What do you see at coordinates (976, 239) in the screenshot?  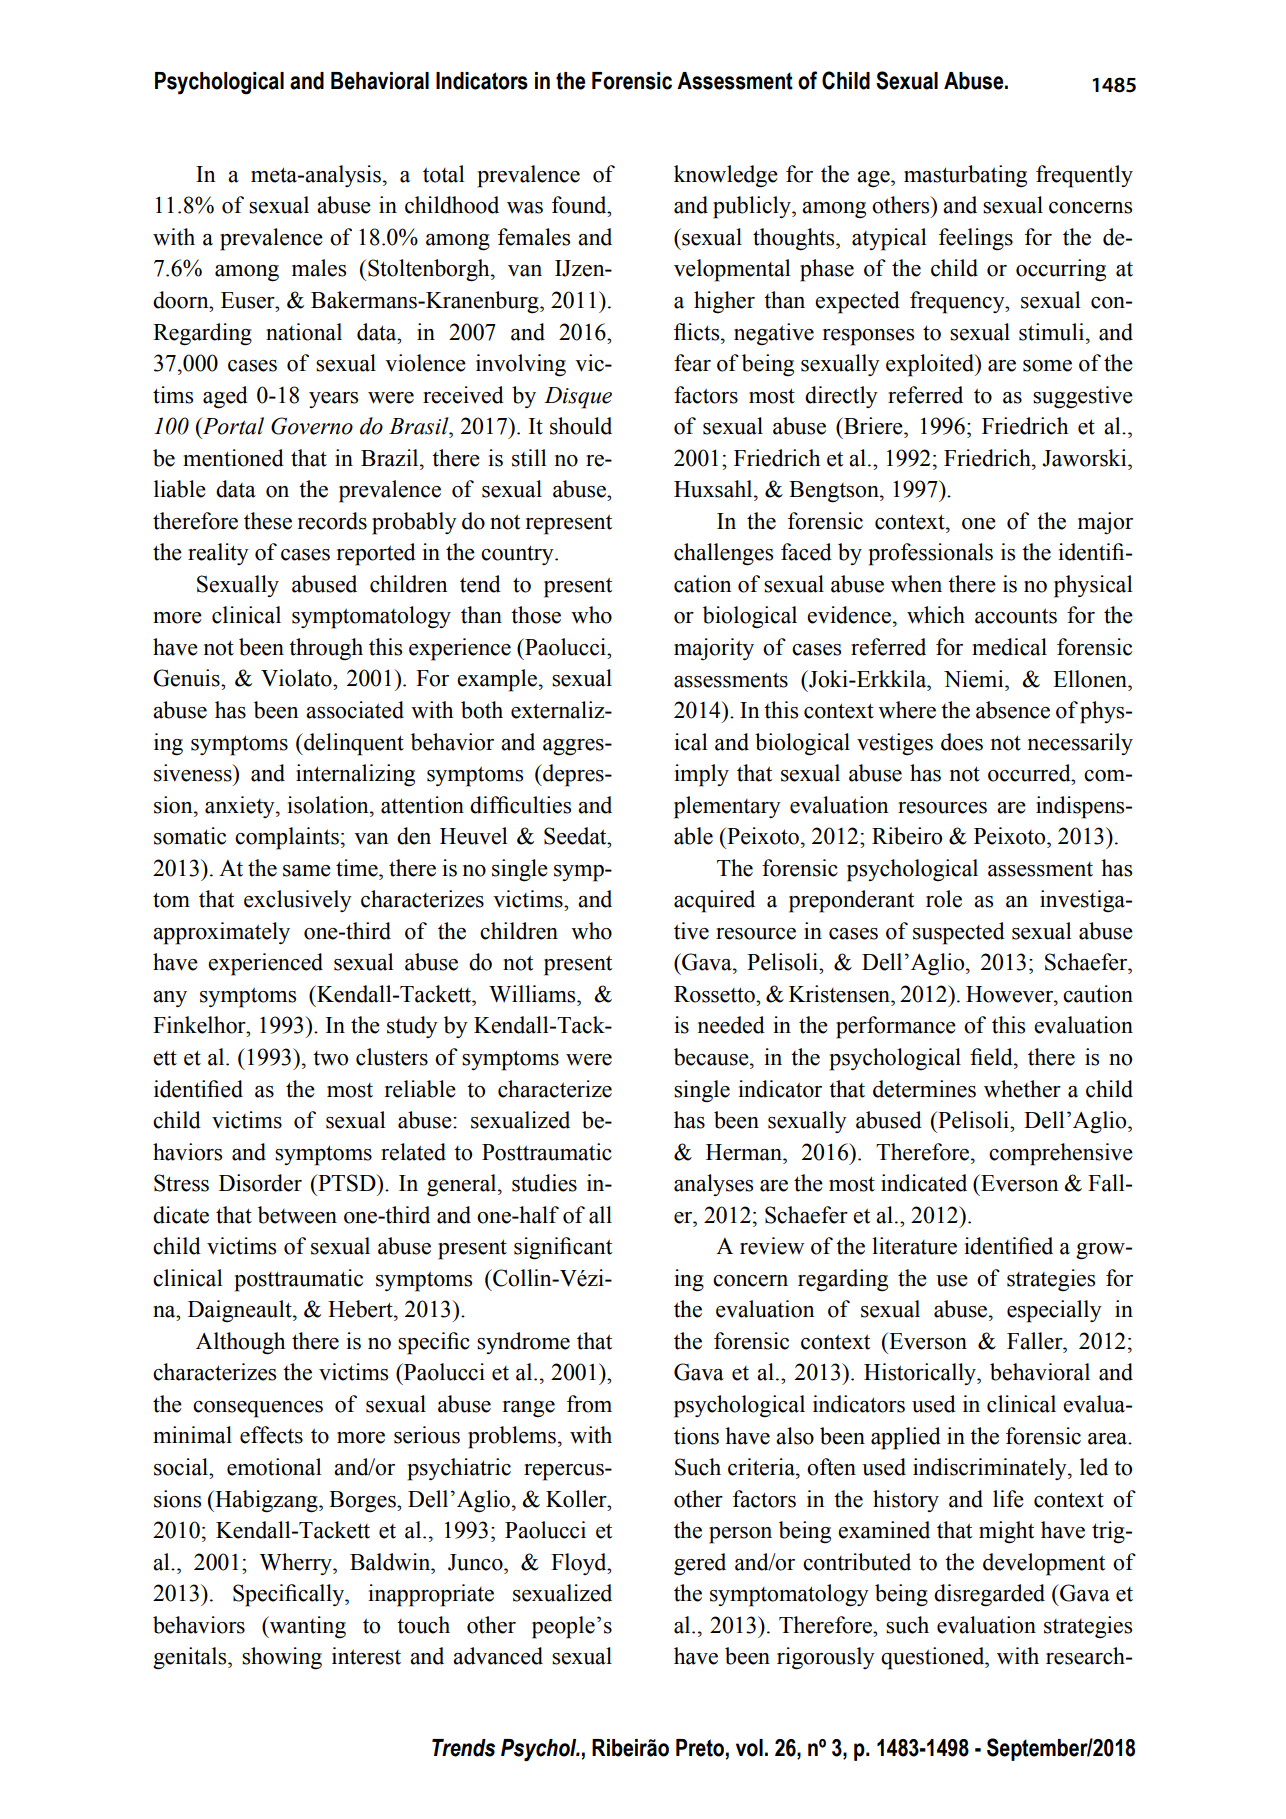 I see `feelings` at bounding box center [976, 239].
